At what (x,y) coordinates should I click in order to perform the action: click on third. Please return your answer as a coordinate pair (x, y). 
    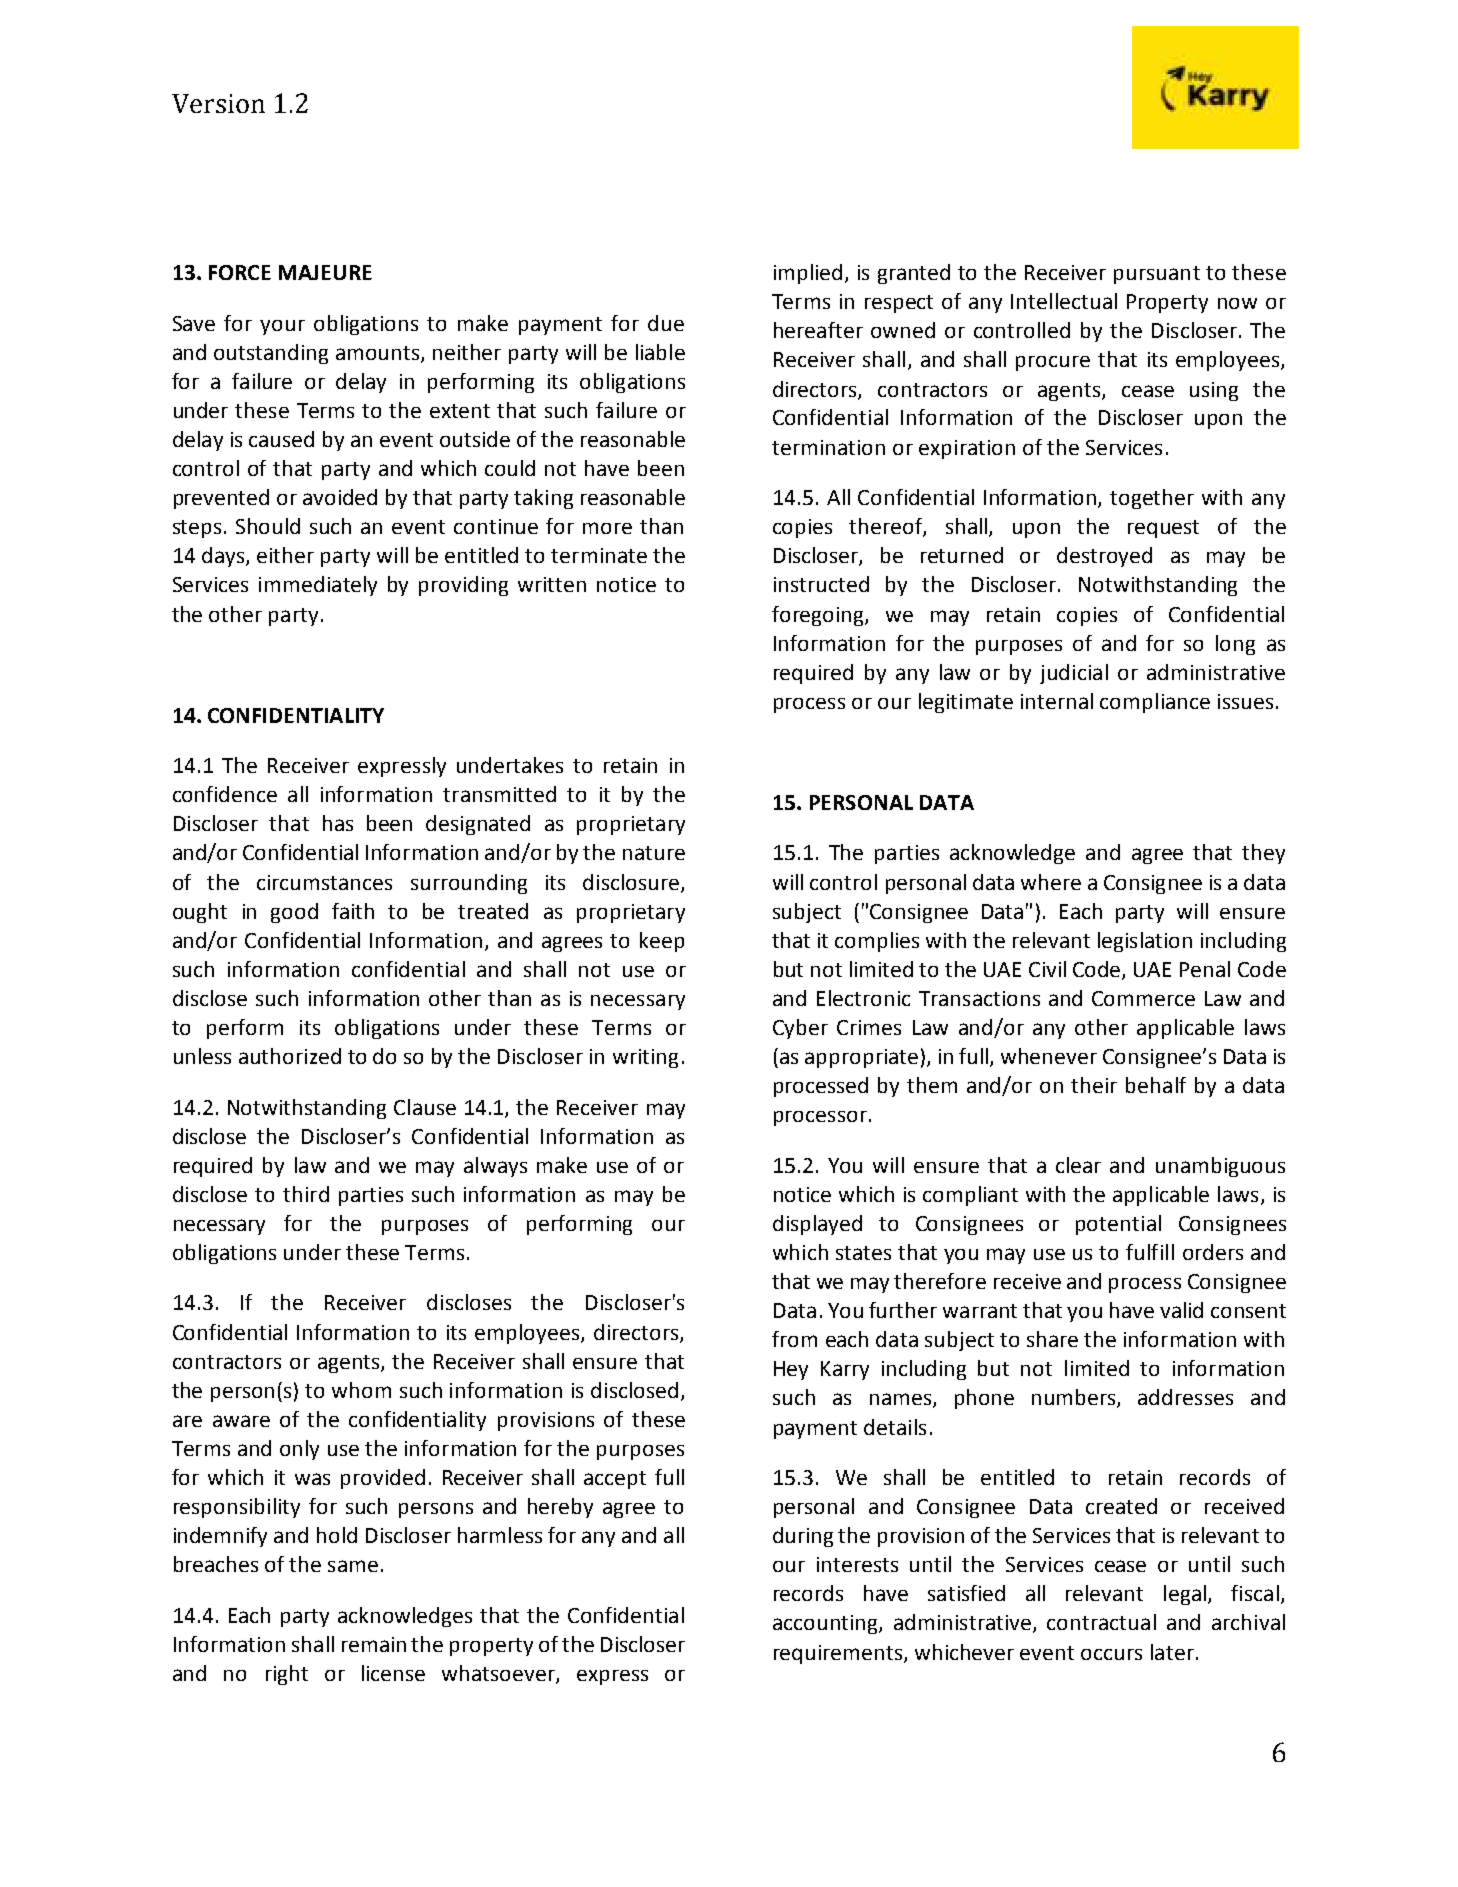
    Looking at the image, I should click on (306, 1194).
